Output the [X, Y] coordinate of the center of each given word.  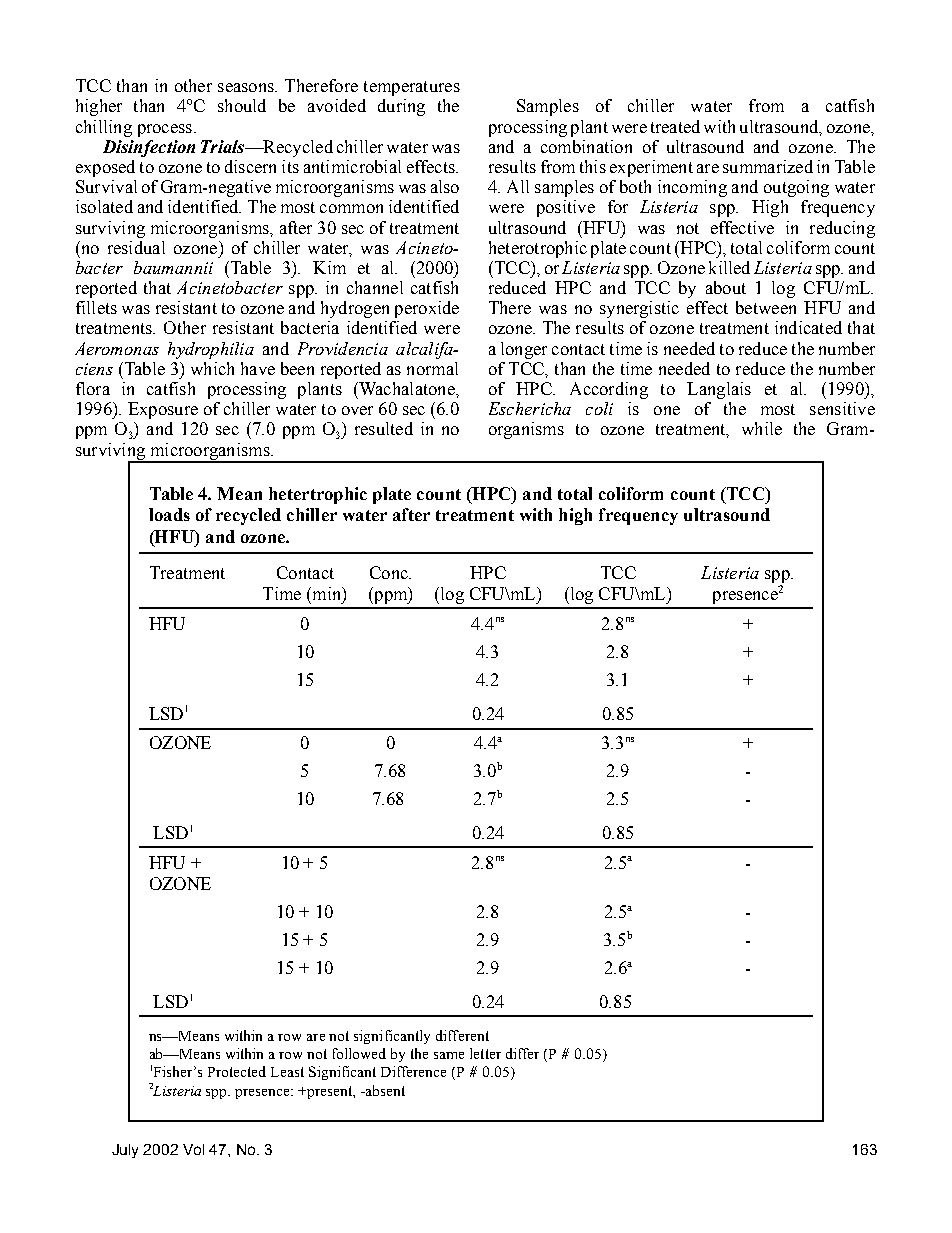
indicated [808, 327]
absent [384, 1090]
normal [432, 368]
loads [169, 514]
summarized [768, 166]
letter [485, 1053]
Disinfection [149, 148]
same [449, 1055]
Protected [237, 1071]
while [762, 428]
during [401, 107]
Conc [390, 572]
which [212, 368]
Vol [193, 1149]
